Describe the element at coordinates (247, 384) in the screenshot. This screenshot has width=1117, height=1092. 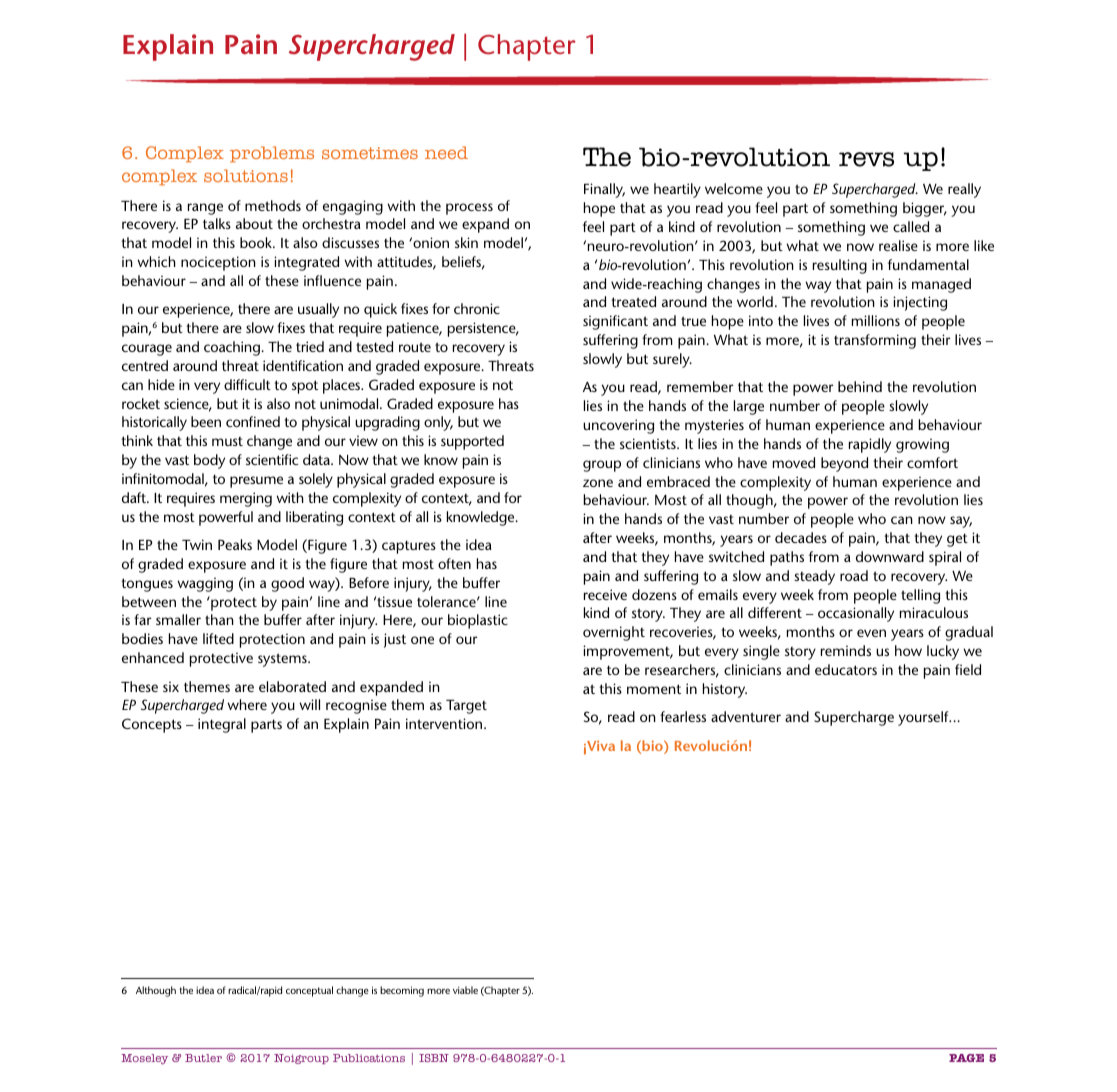
I see `difficult` at that location.
